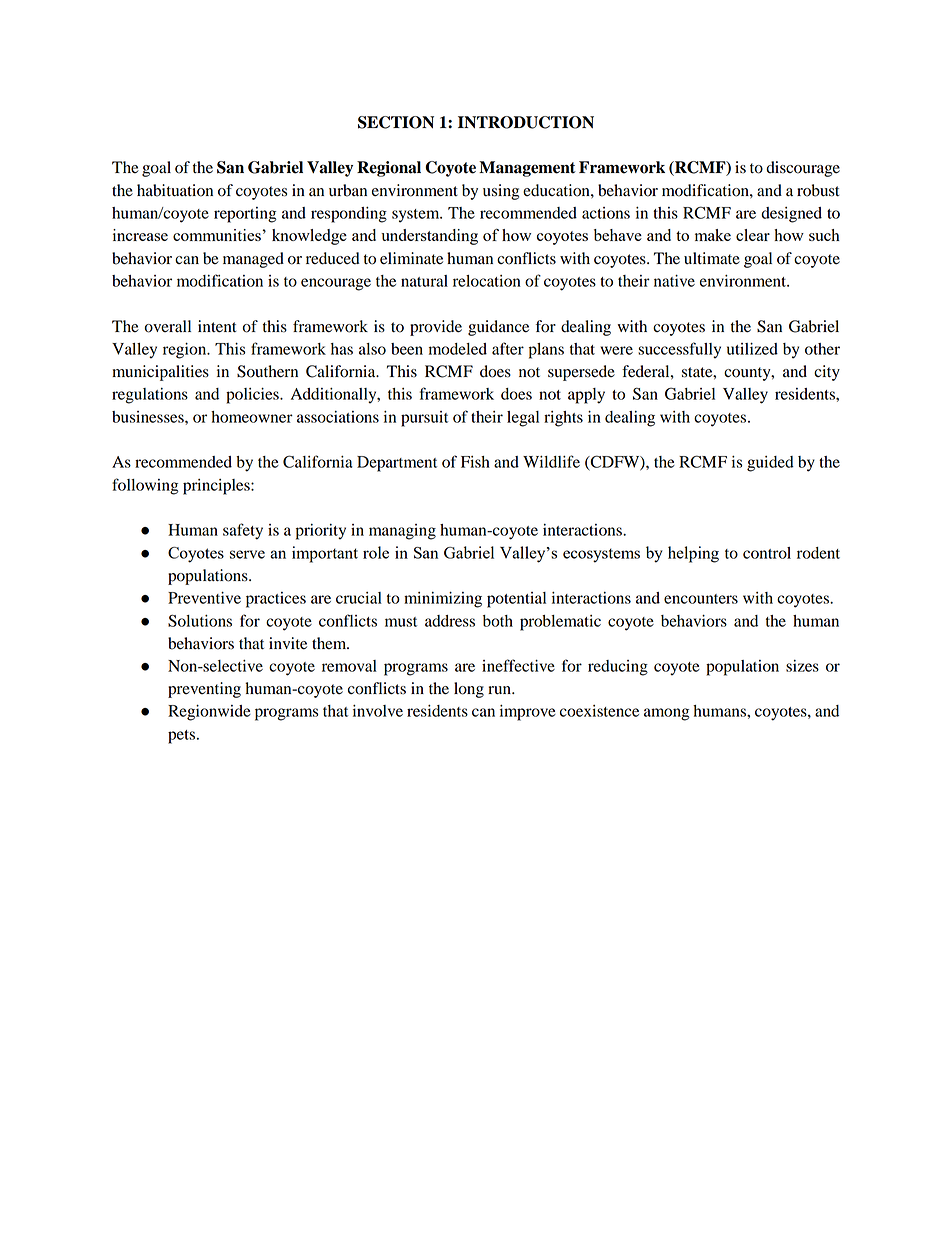 The height and width of the page is (1233, 952). What do you see at coordinates (183, 737) in the page?
I see `pets` at bounding box center [183, 737].
